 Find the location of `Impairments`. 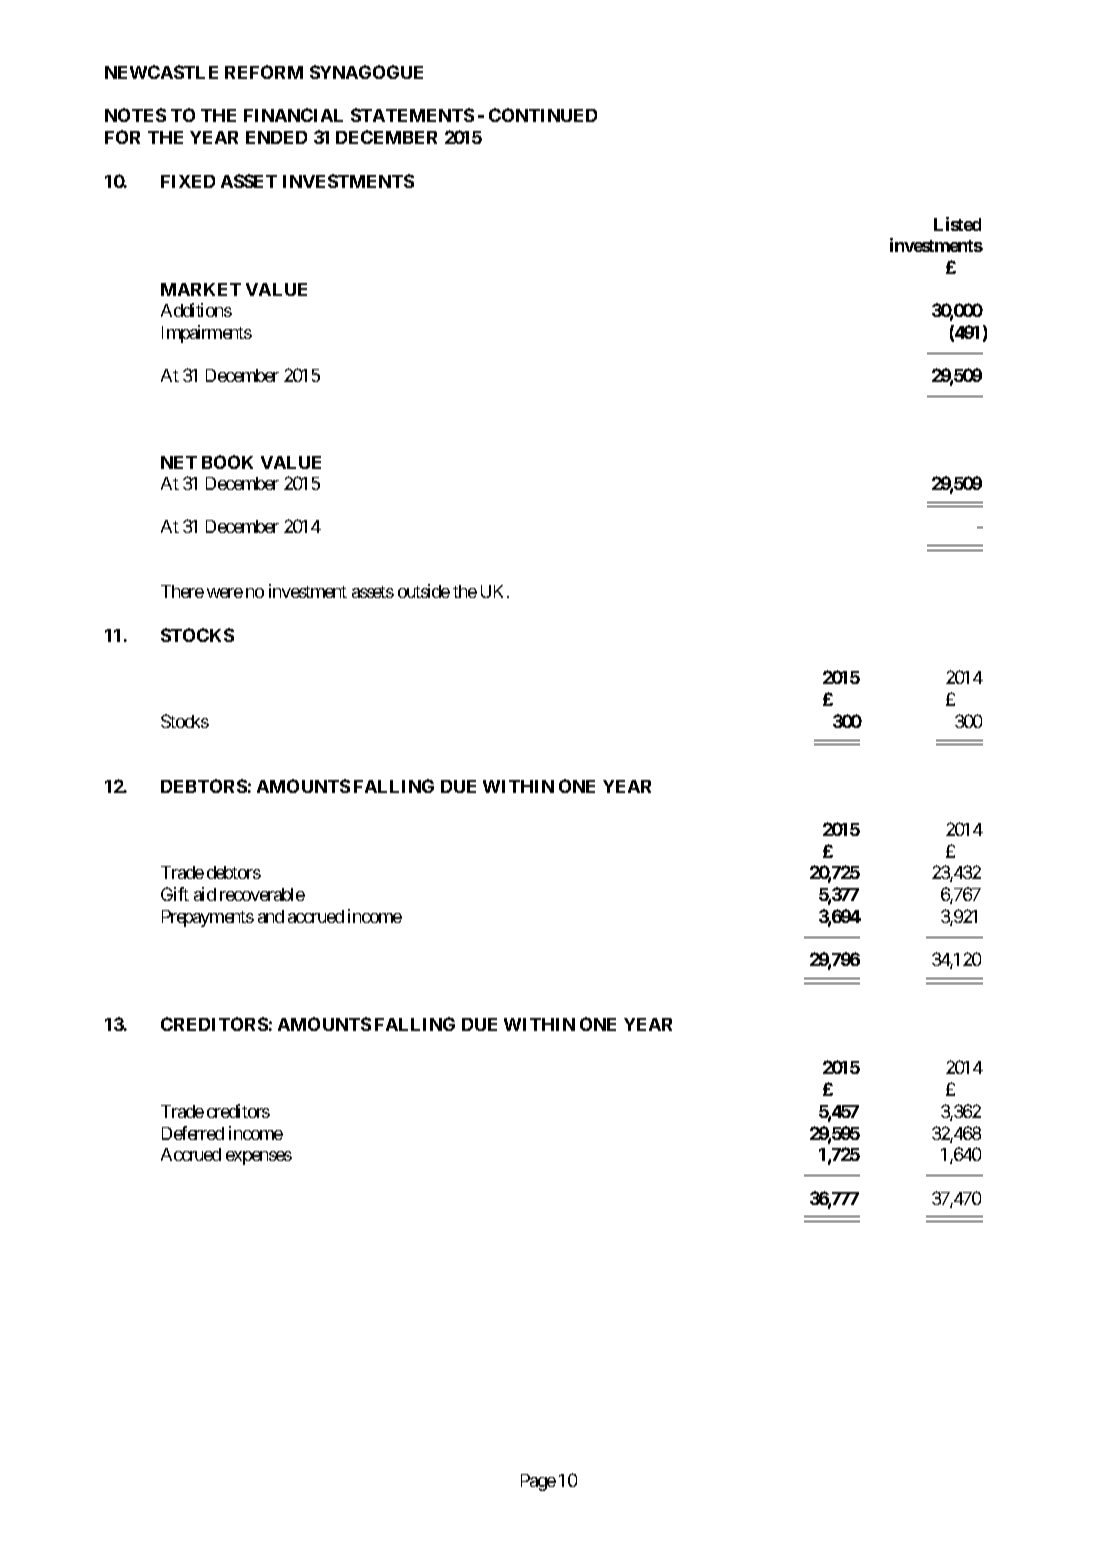

Impairments is located at coordinates (207, 334).
